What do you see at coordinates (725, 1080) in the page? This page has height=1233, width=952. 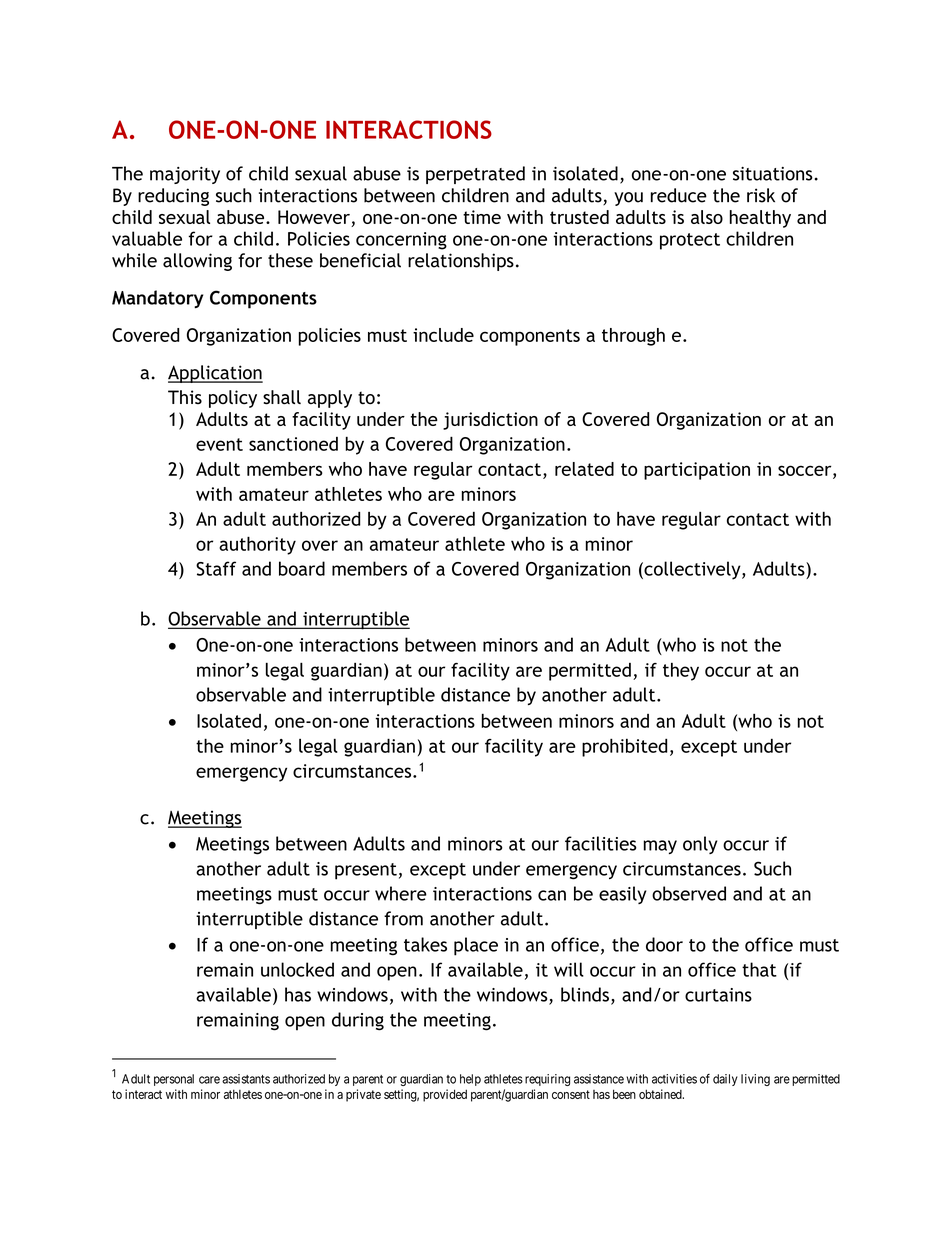 I see `daily` at bounding box center [725, 1080].
